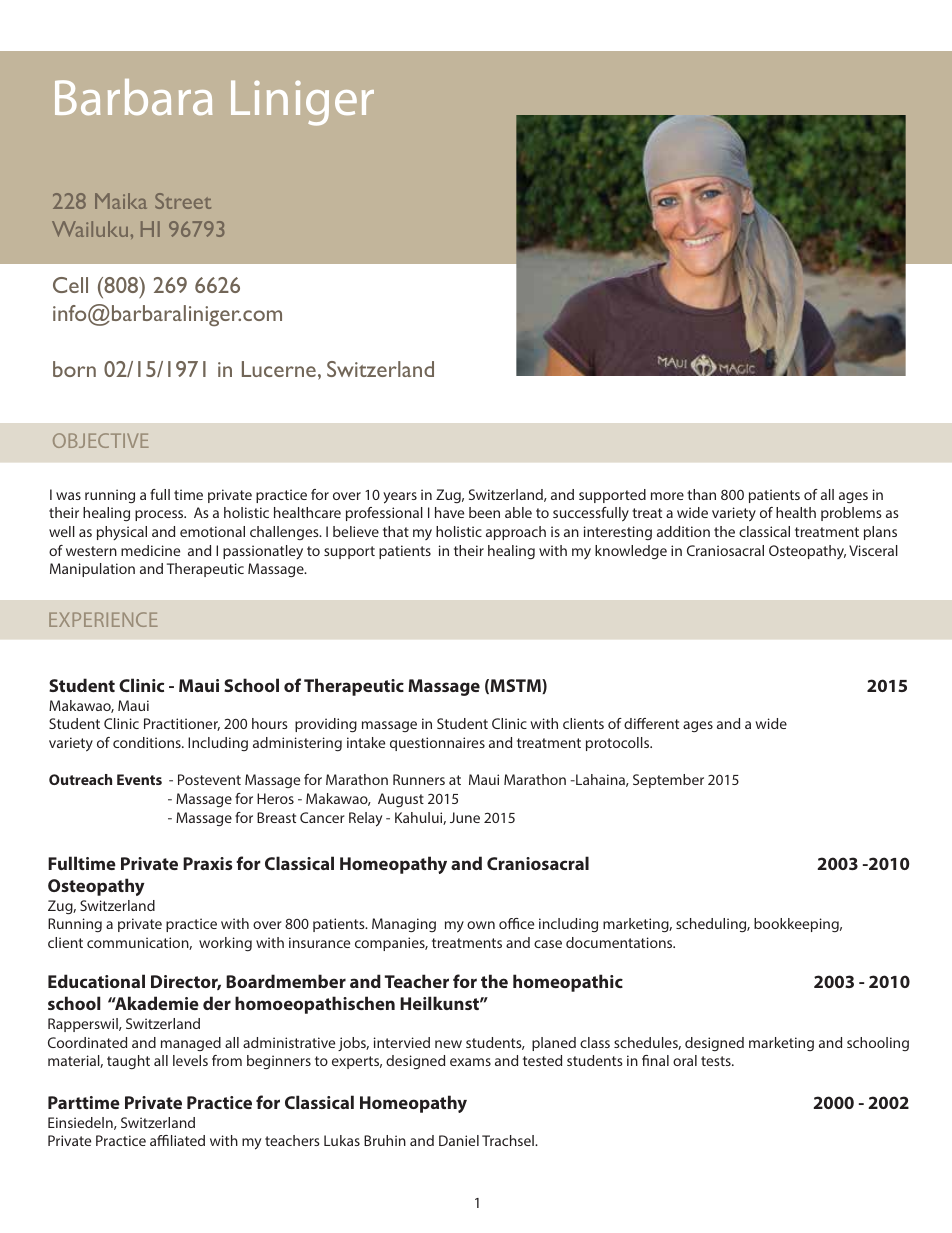 The image size is (952, 1233). Describe the element at coordinates (128, 1062) in the document. I see `taught` at that location.
